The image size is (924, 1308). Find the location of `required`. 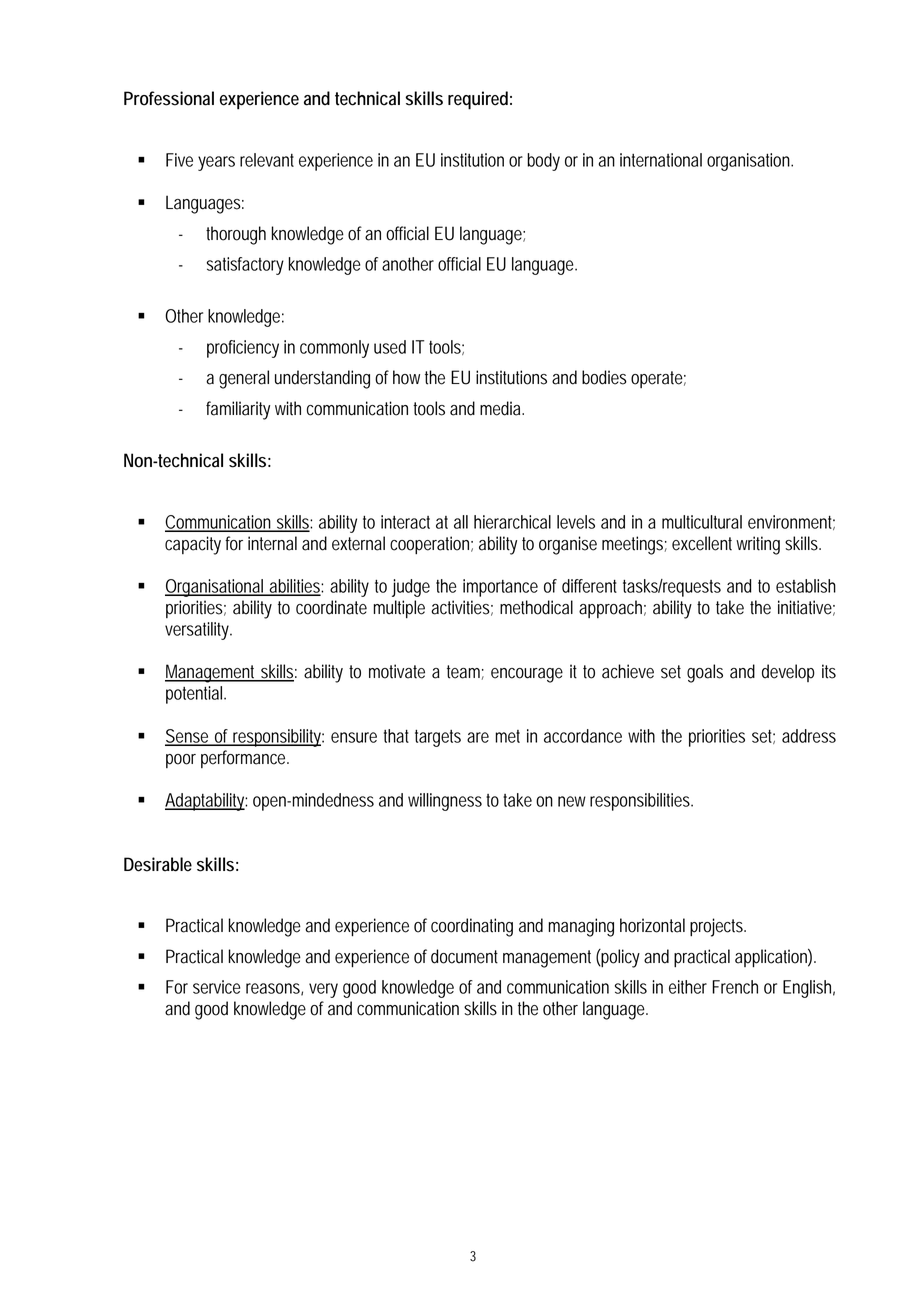

required is located at coordinates (478, 100).
